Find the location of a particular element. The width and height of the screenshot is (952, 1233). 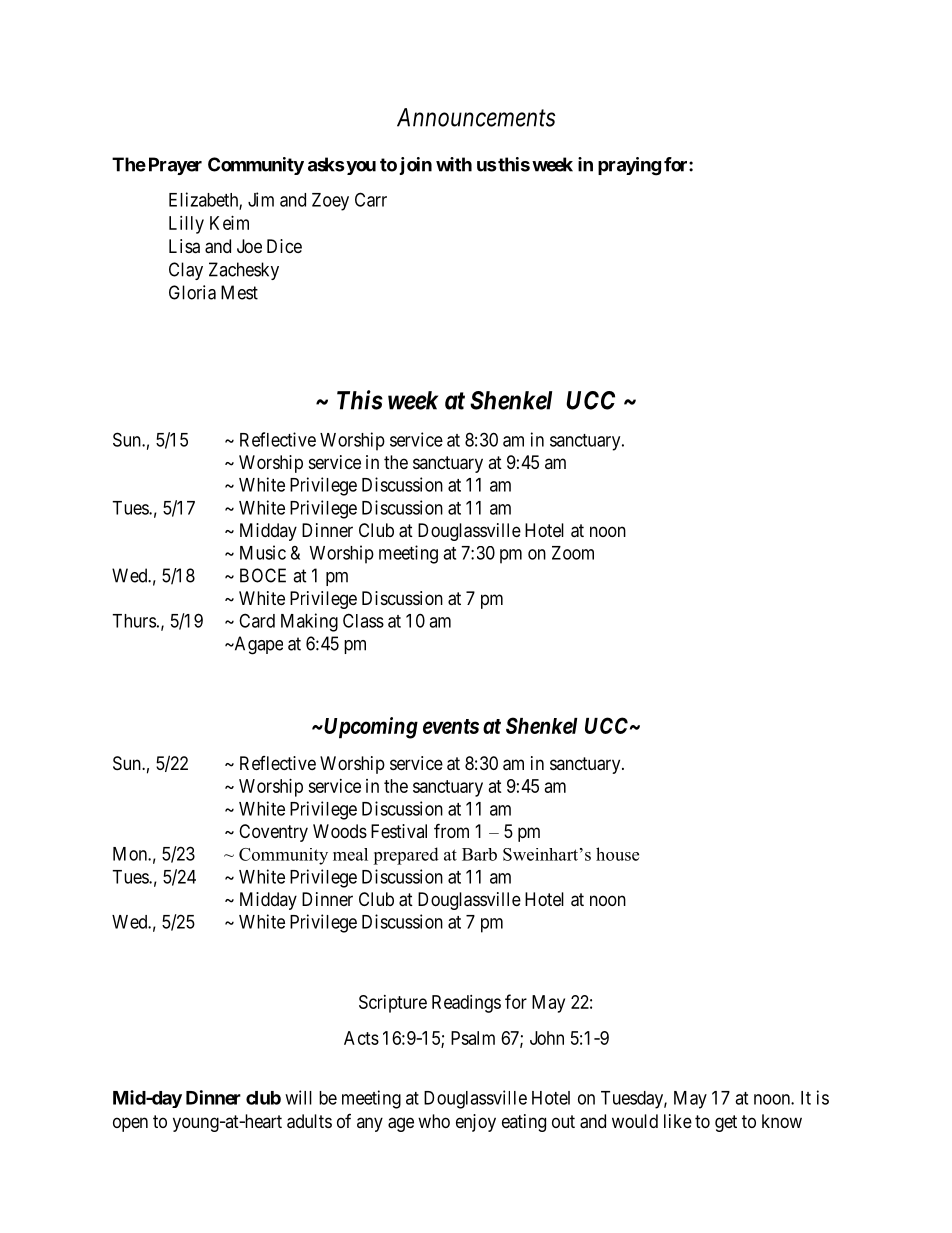

Coventry is located at coordinates (273, 833).
